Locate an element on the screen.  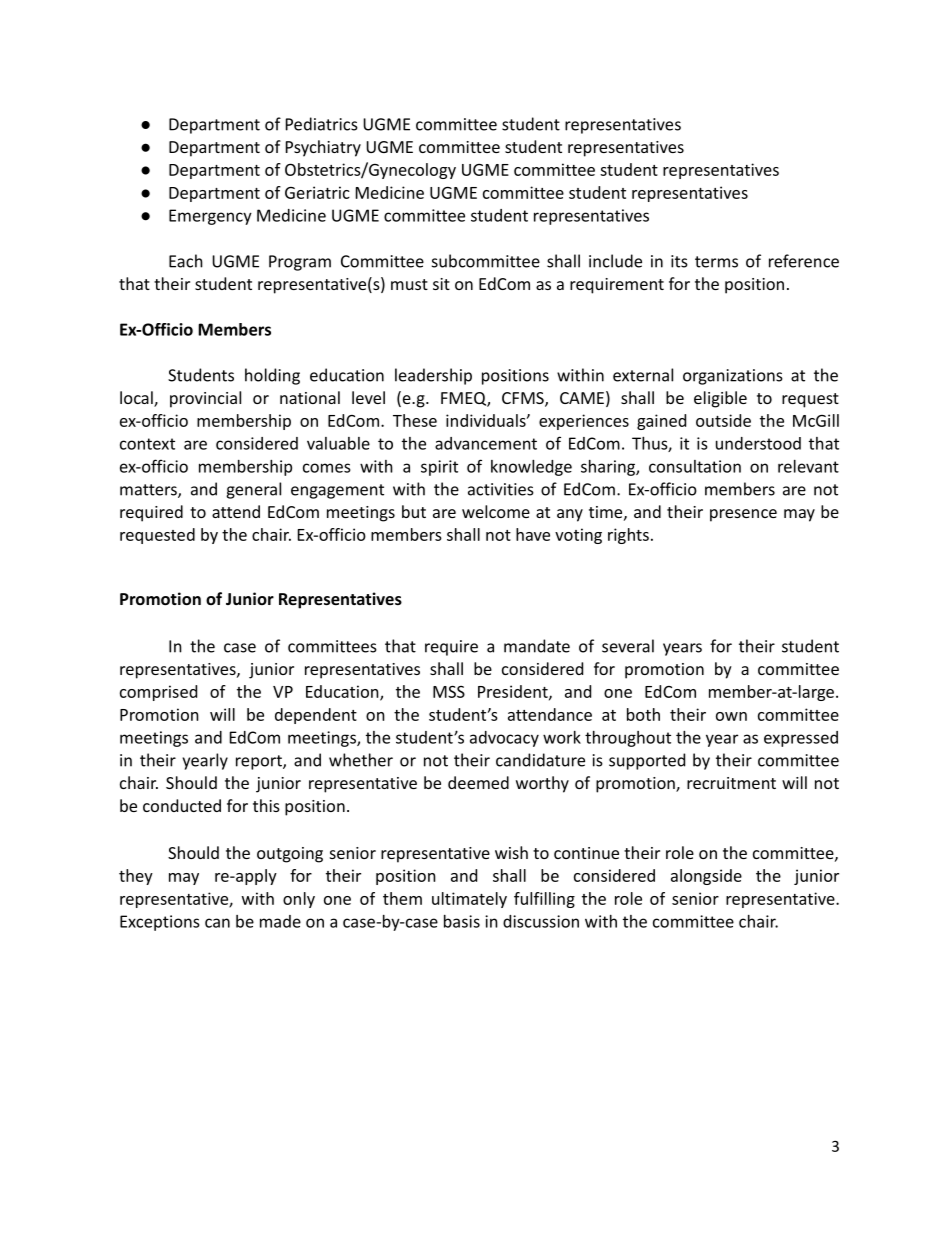
terms is located at coordinates (716, 262).
